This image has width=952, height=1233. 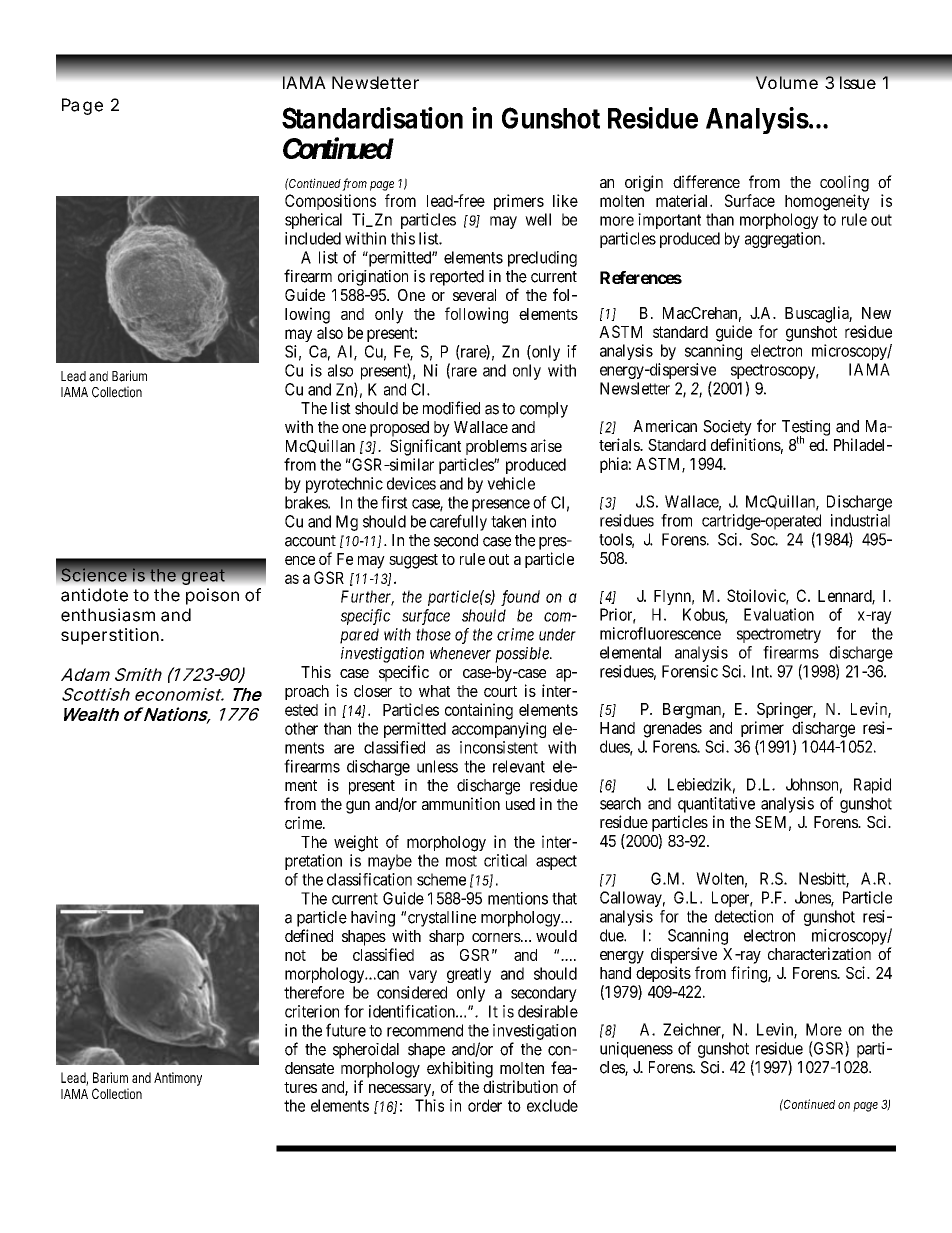 What do you see at coordinates (330, 202) in the image?
I see `Compositions` at bounding box center [330, 202].
